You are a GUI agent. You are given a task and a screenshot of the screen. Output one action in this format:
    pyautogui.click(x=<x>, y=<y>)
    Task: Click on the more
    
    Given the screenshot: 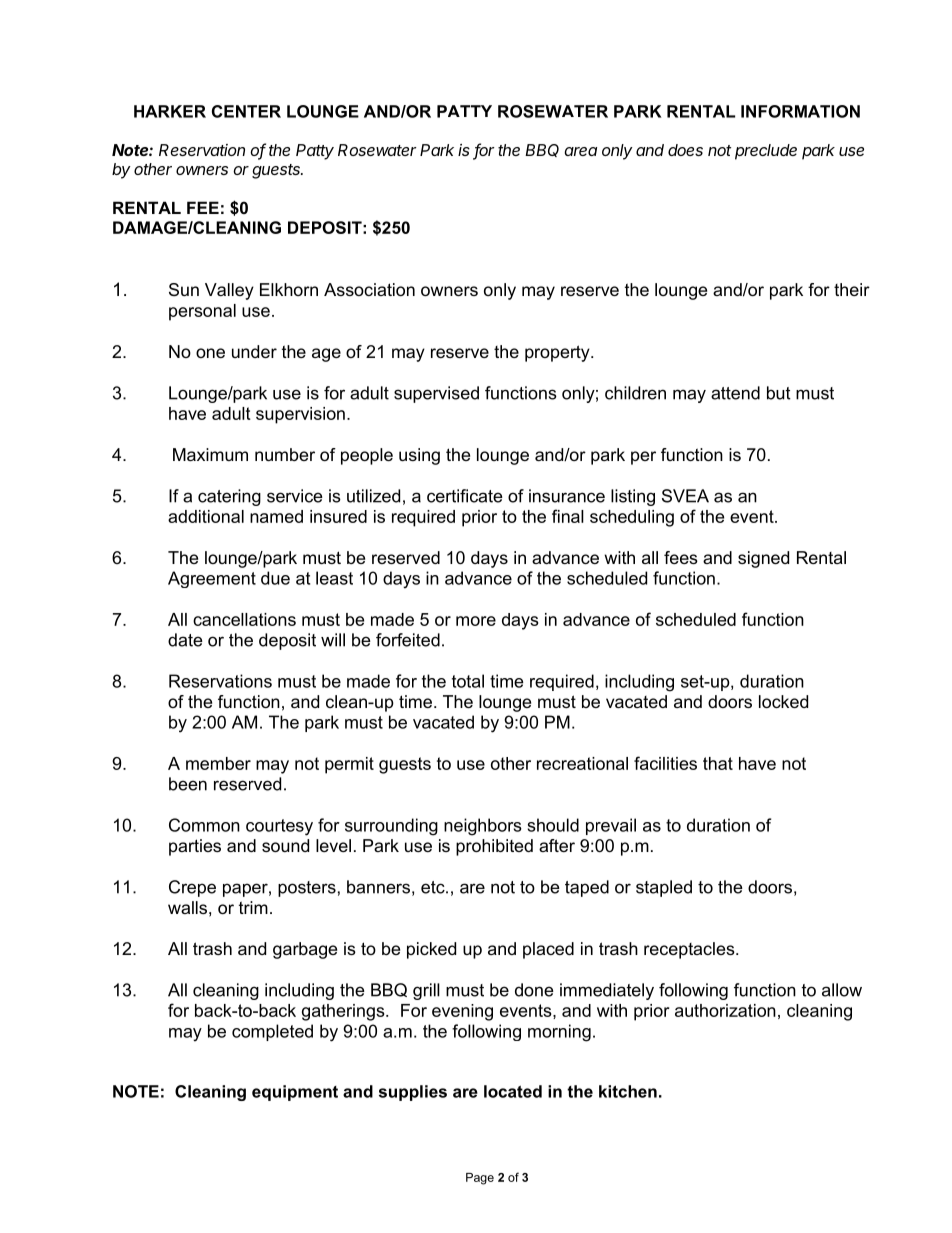 What is the action you would take?
    pyautogui.click(x=476, y=621)
